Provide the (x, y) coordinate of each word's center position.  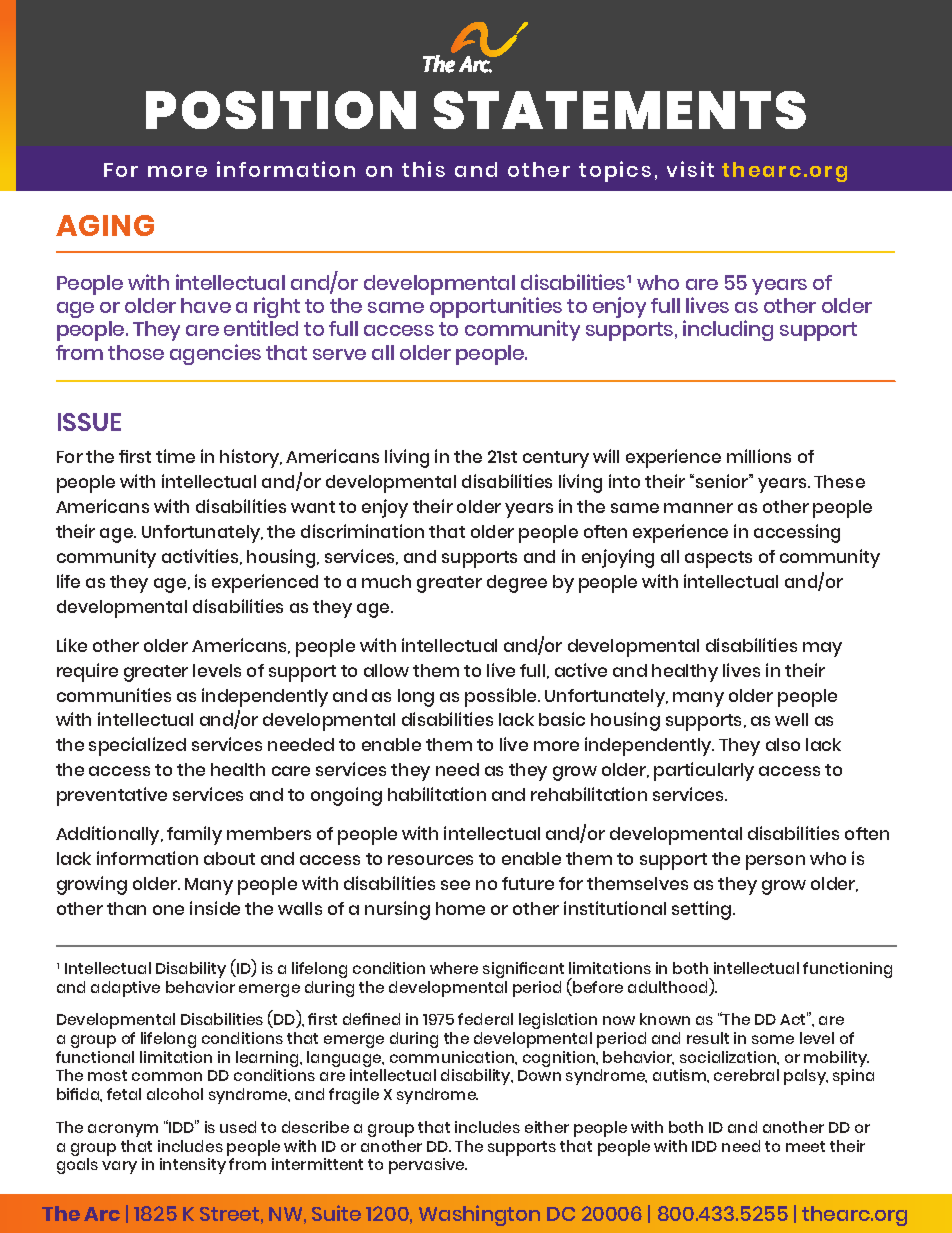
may (822, 649)
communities (114, 695)
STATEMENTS (620, 110)
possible (502, 697)
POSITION (281, 110)
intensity (193, 1166)
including (728, 330)
